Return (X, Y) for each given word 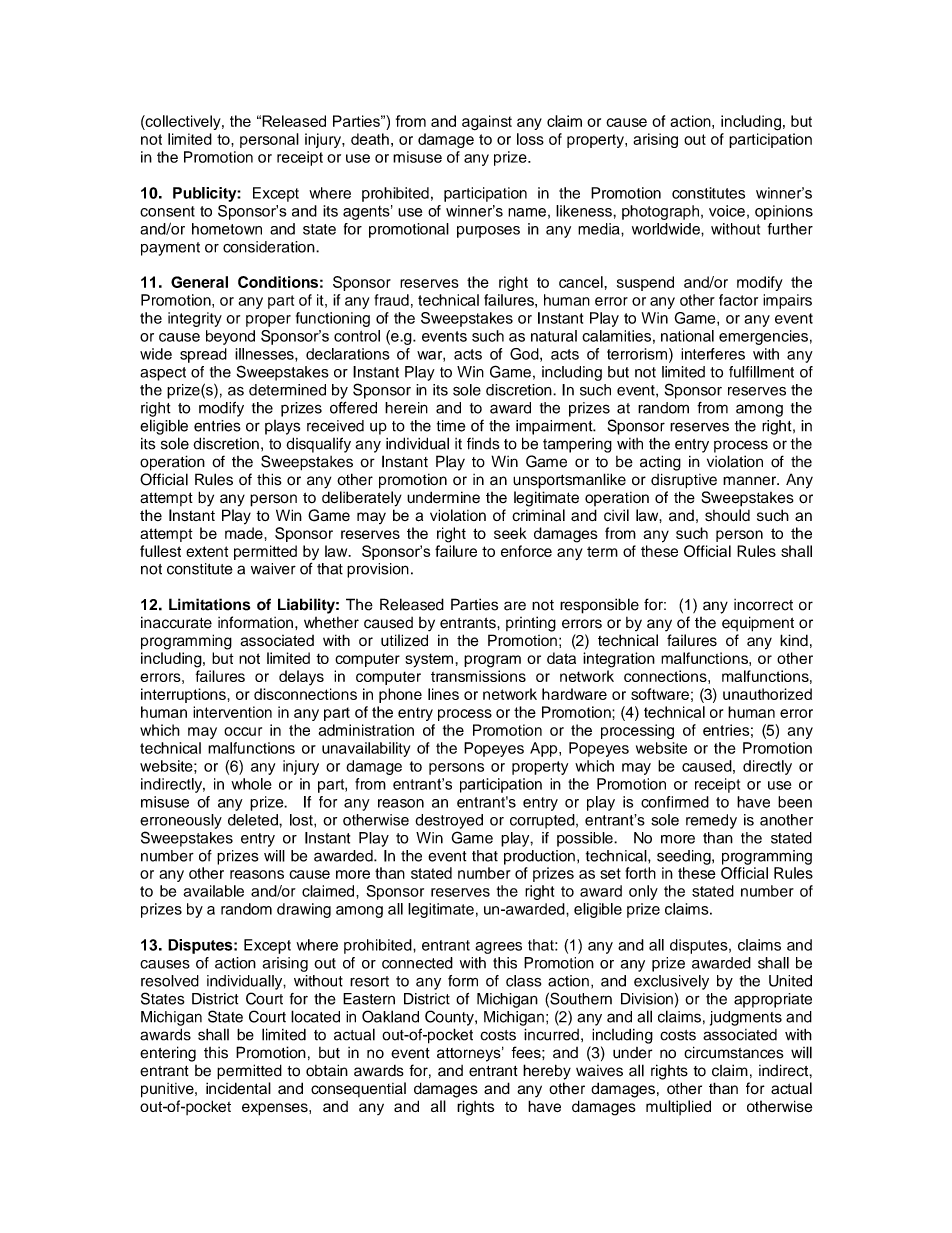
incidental (238, 1088)
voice (727, 211)
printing (531, 624)
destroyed (449, 821)
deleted (254, 820)
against (487, 123)
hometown (227, 229)
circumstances (734, 1052)
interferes (713, 354)
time (451, 426)
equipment (758, 624)
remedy (711, 821)
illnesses (265, 354)
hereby (547, 1072)
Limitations (209, 604)
